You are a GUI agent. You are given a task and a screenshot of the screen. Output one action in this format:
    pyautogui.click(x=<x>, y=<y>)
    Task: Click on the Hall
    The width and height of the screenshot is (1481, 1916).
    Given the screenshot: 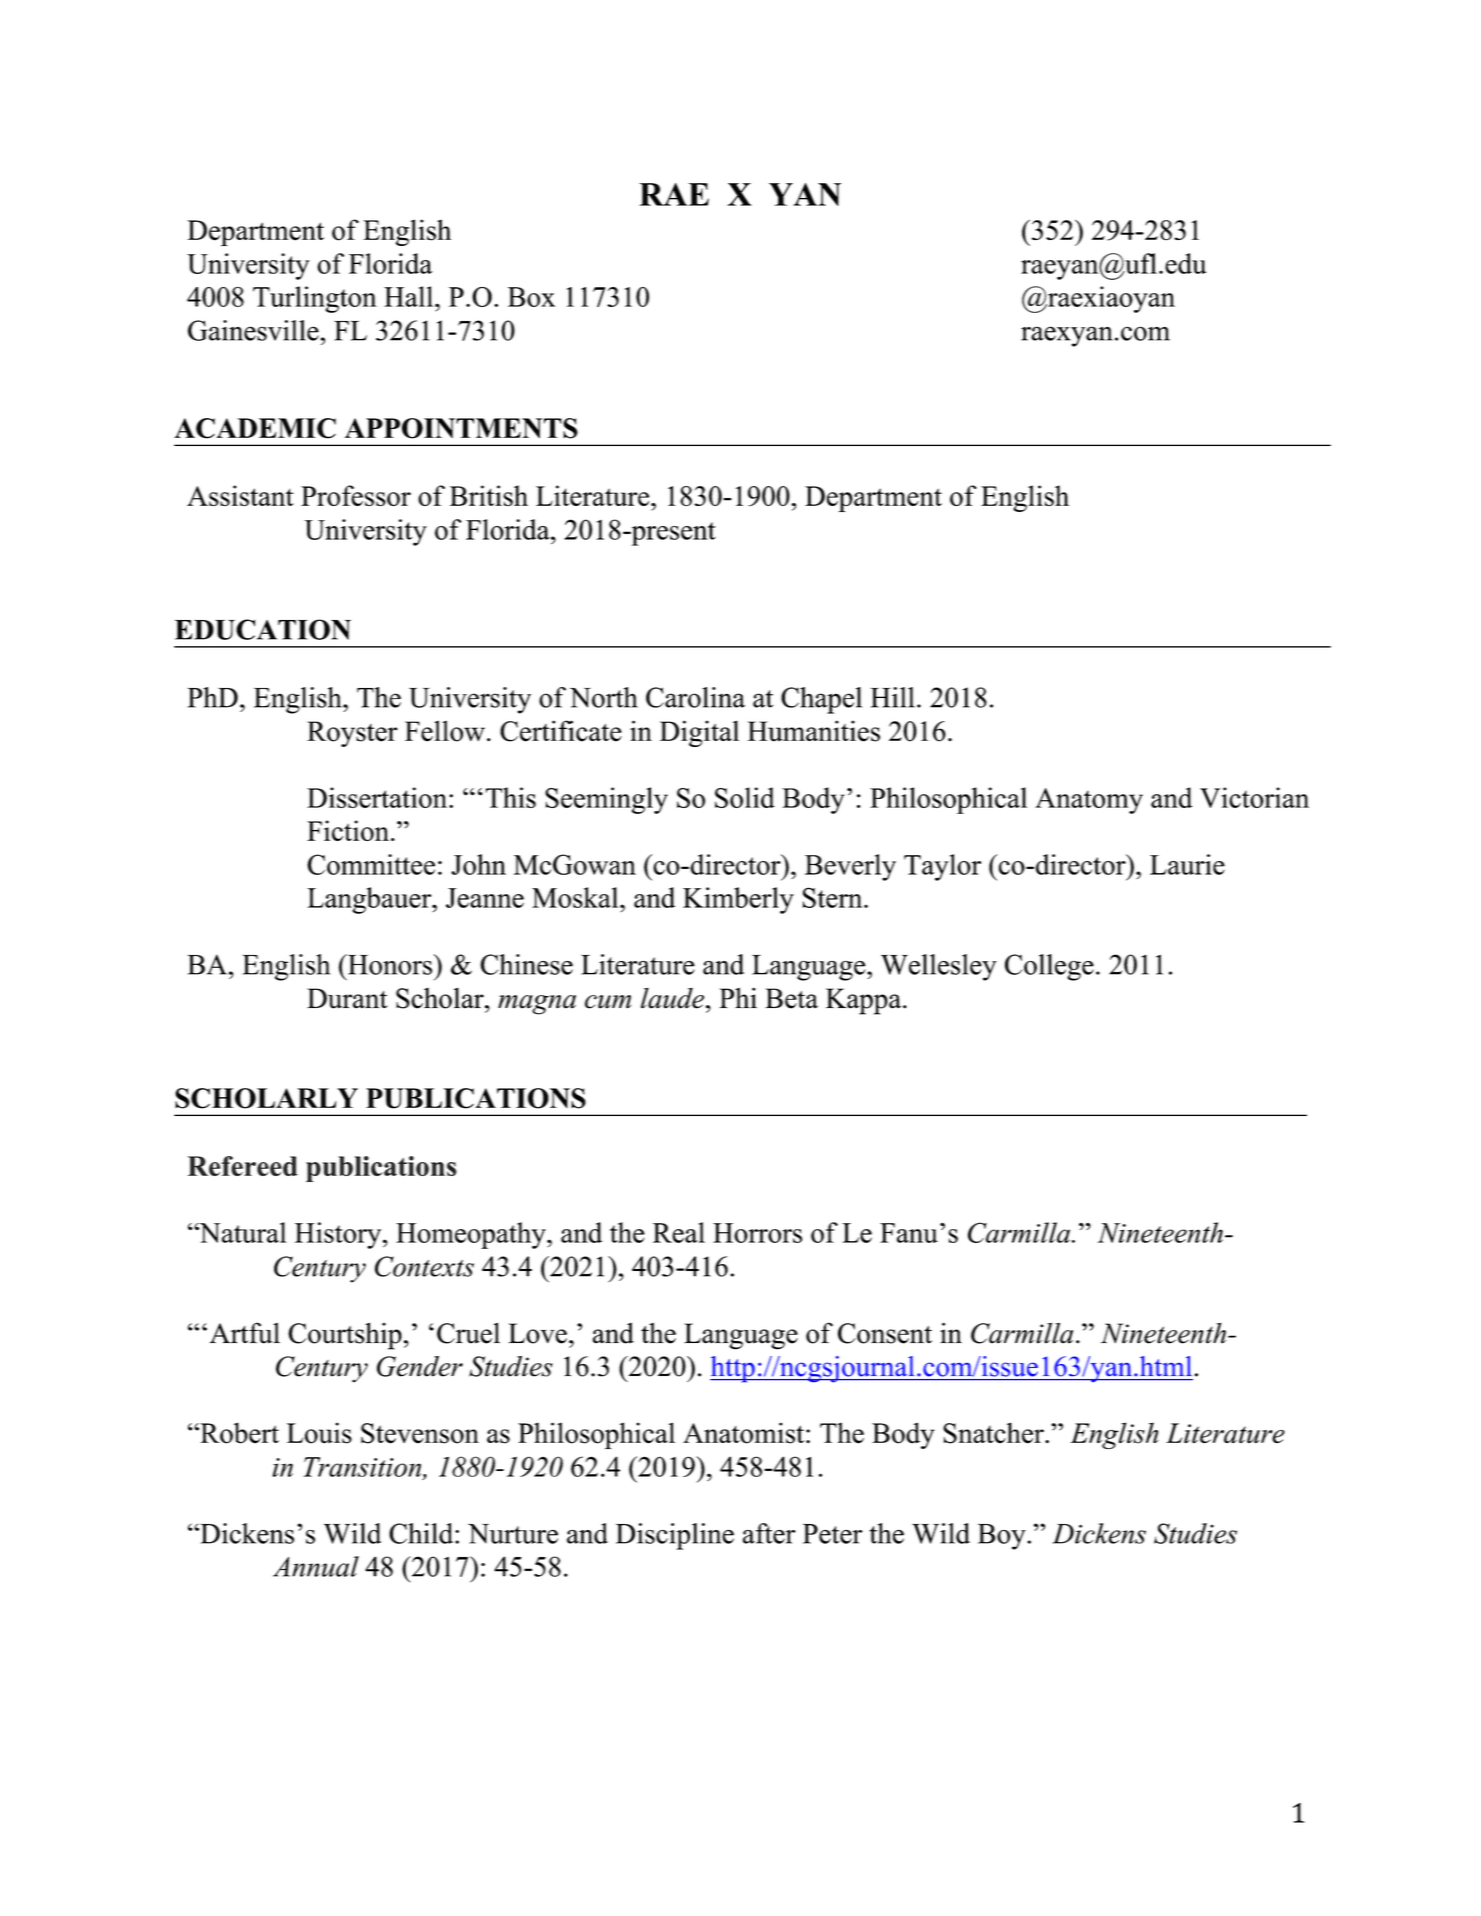 What is the action you would take?
    pyautogui.click(x=410, y=296)
